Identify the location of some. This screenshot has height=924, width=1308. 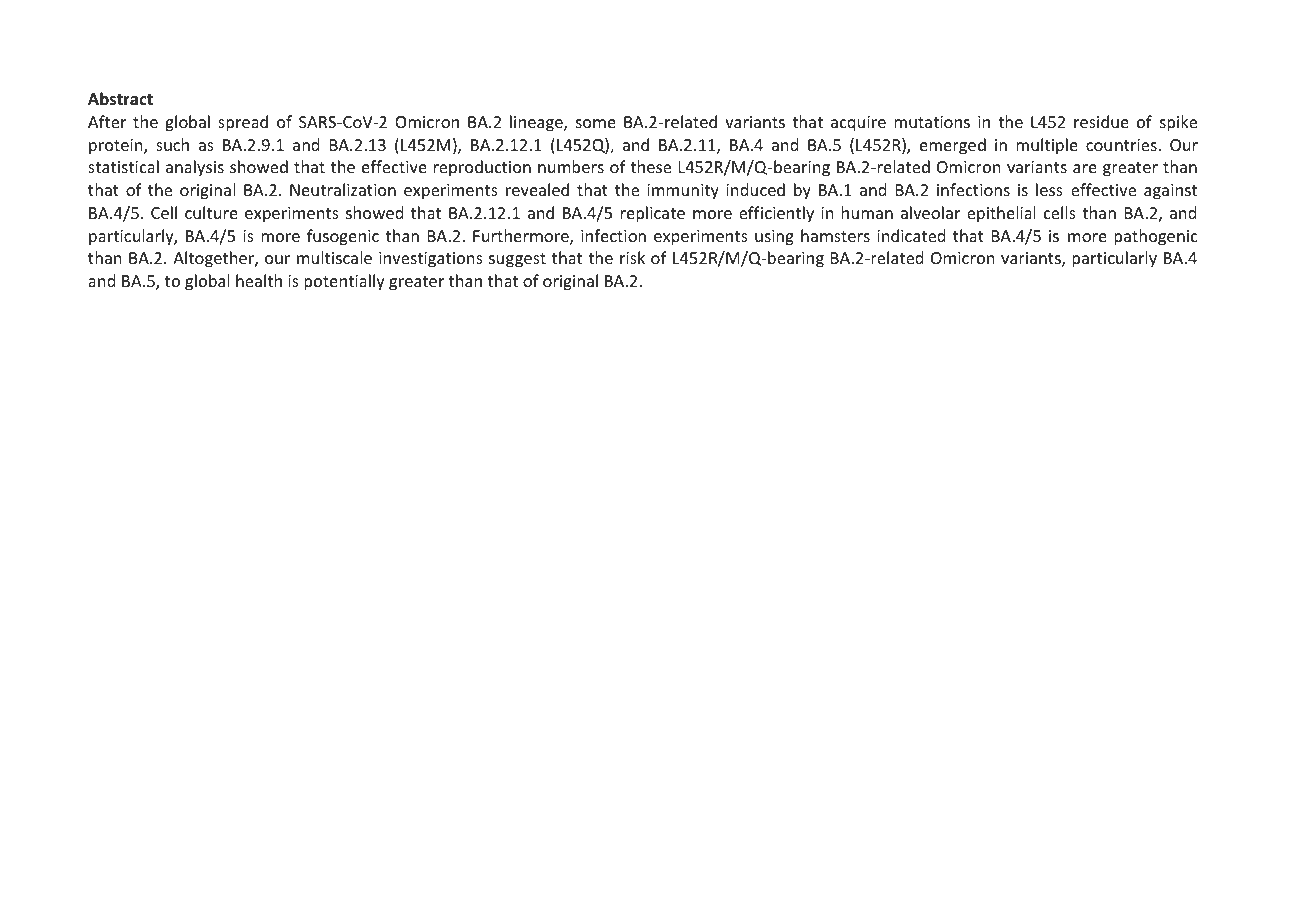
(596, 123).
